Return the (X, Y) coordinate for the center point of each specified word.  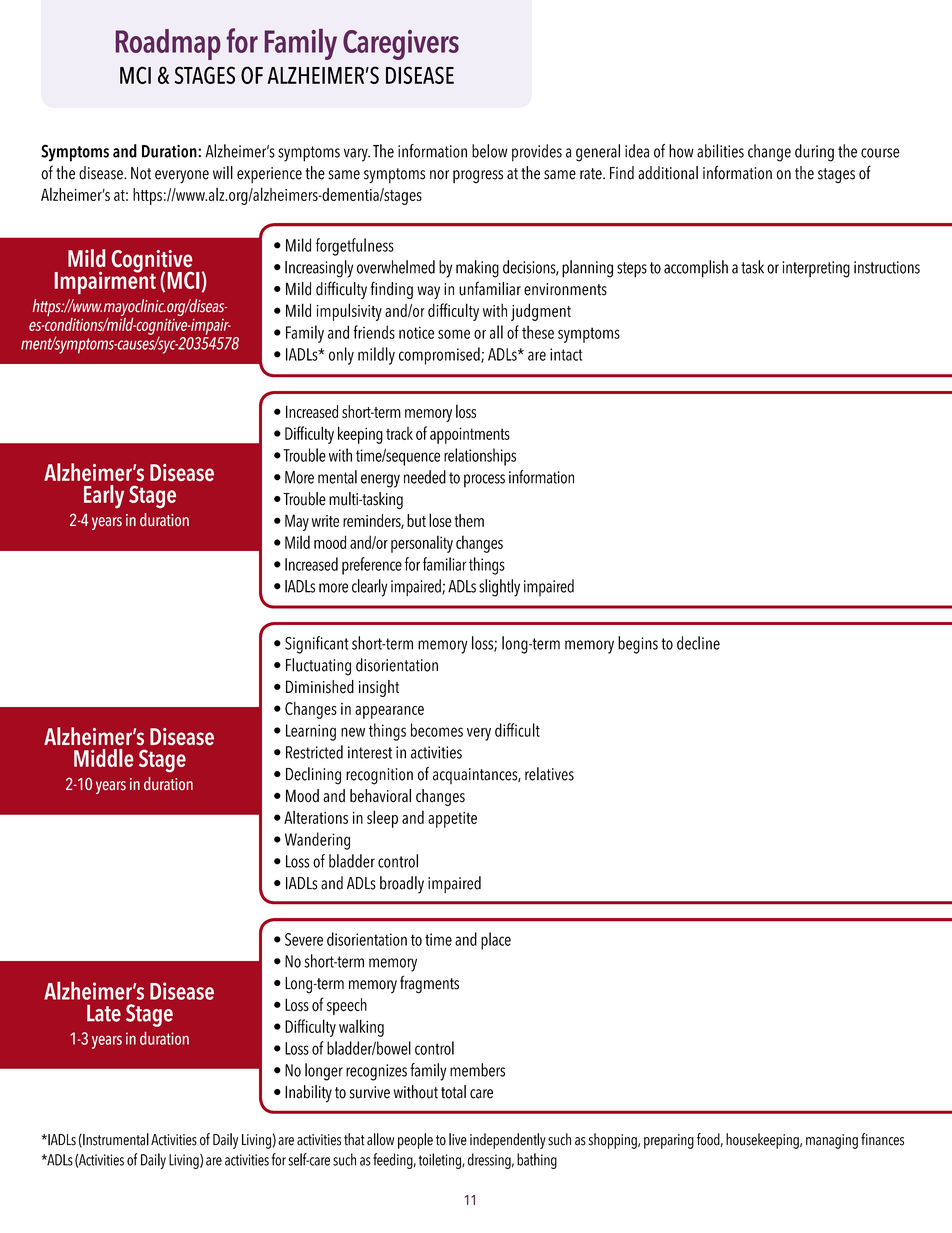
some (454, 334)
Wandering (317, 841)
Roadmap (168, 44)
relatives (549, 774)
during (814, 153)
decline (698, 643)
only (341, 356)
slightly (499, 588)
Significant (317, 645)
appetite (452, 820)
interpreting (816, 269)
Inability (308, 1094)
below (490, 151)
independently (508, 1141)
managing (832, 1141)
